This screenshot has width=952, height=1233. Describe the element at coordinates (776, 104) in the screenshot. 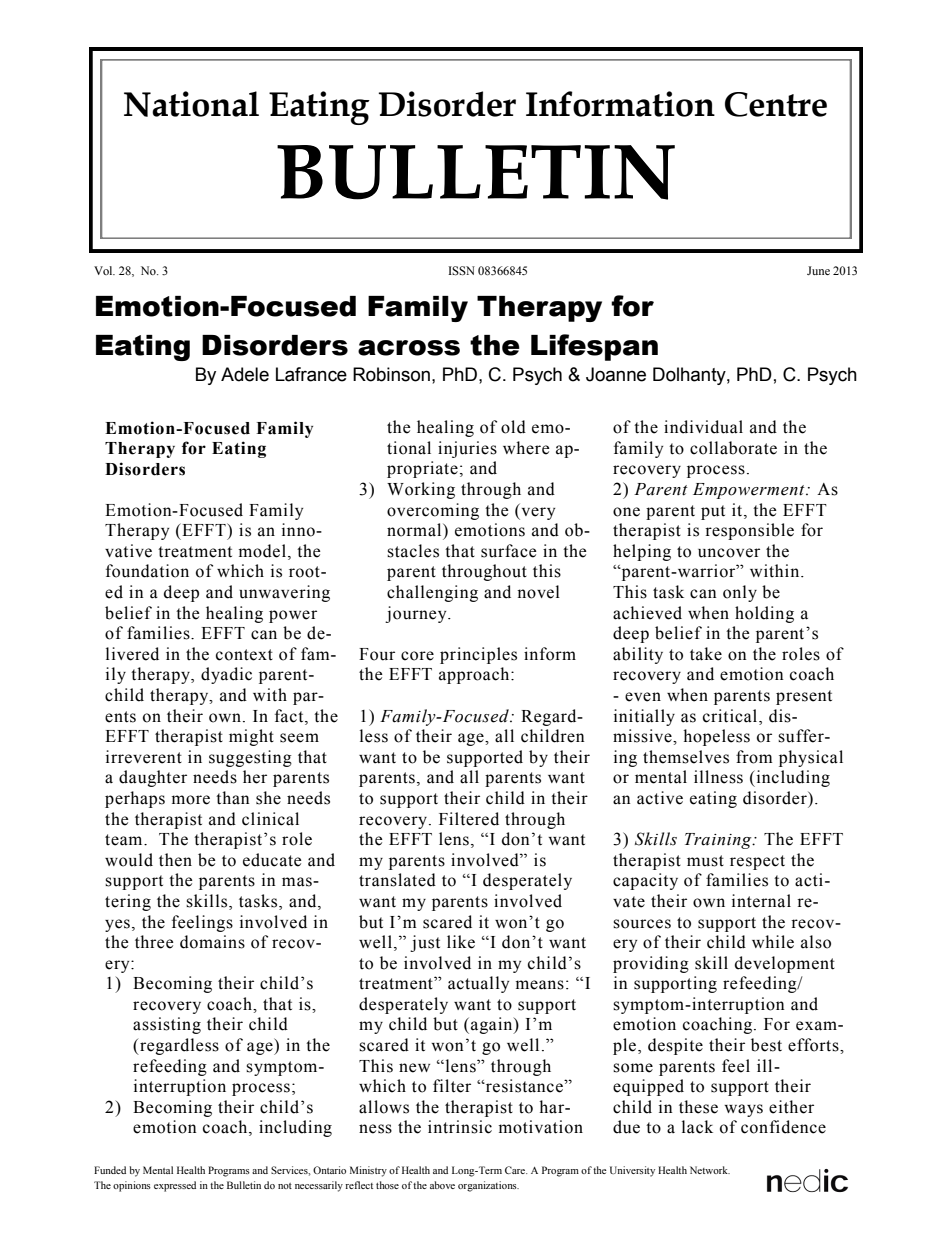

I see `Centre` at that location.
